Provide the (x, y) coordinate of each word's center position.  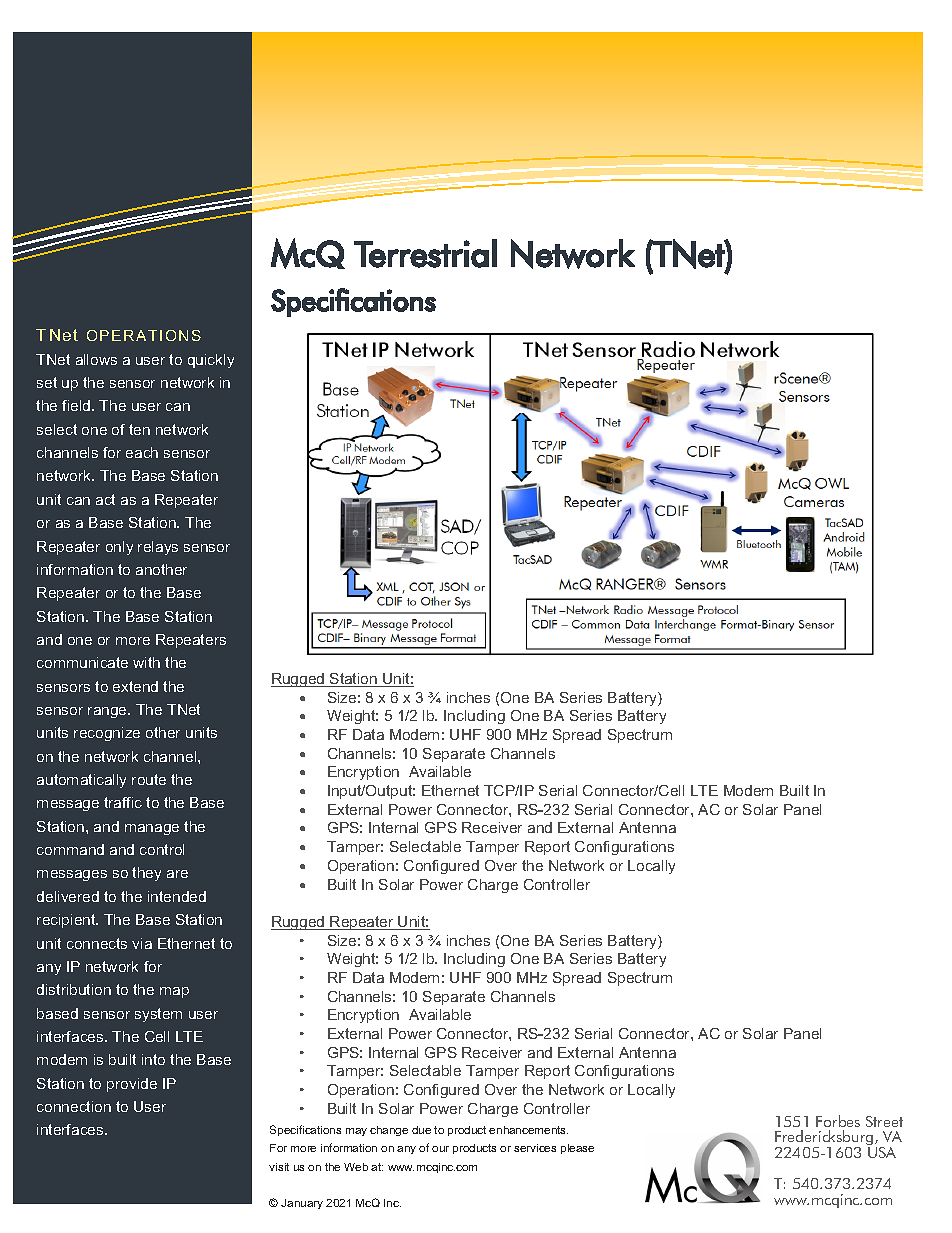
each (142, 452)
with (146, 662)
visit (279, 1167)
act (105, 499)
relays (158, 548)
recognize (107, 734)
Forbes (838, 1121)
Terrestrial (425, 253)
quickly (211, 361)
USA (882, 1152)
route (149, 779)
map (174, 992)
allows (96, 359)
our (440, 1149)
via (142, 943)
